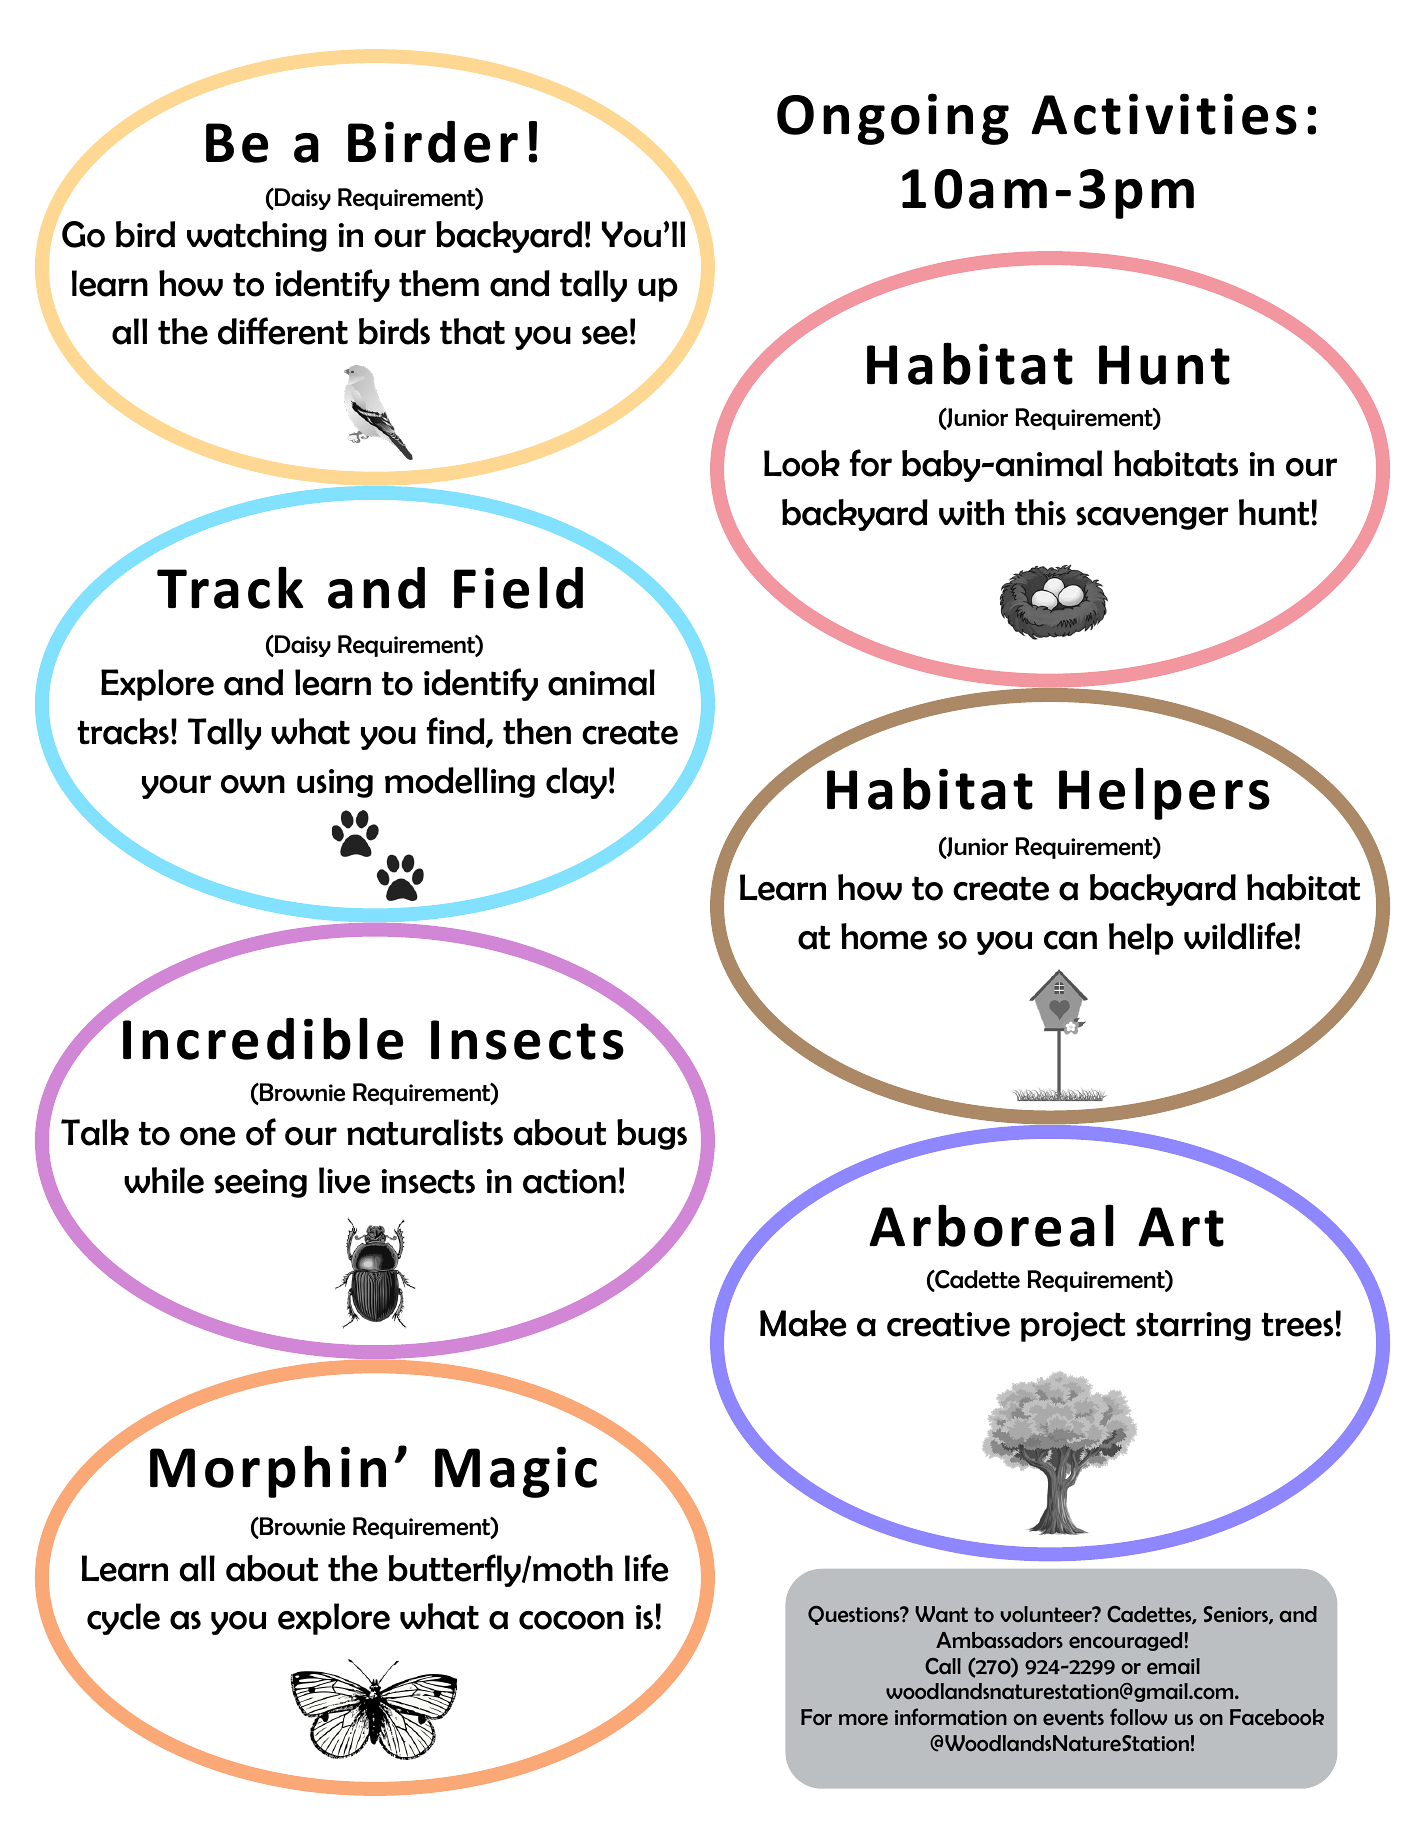 This image has height=1845, width=1425. I want to click on cycle, so click(123, 1619).
